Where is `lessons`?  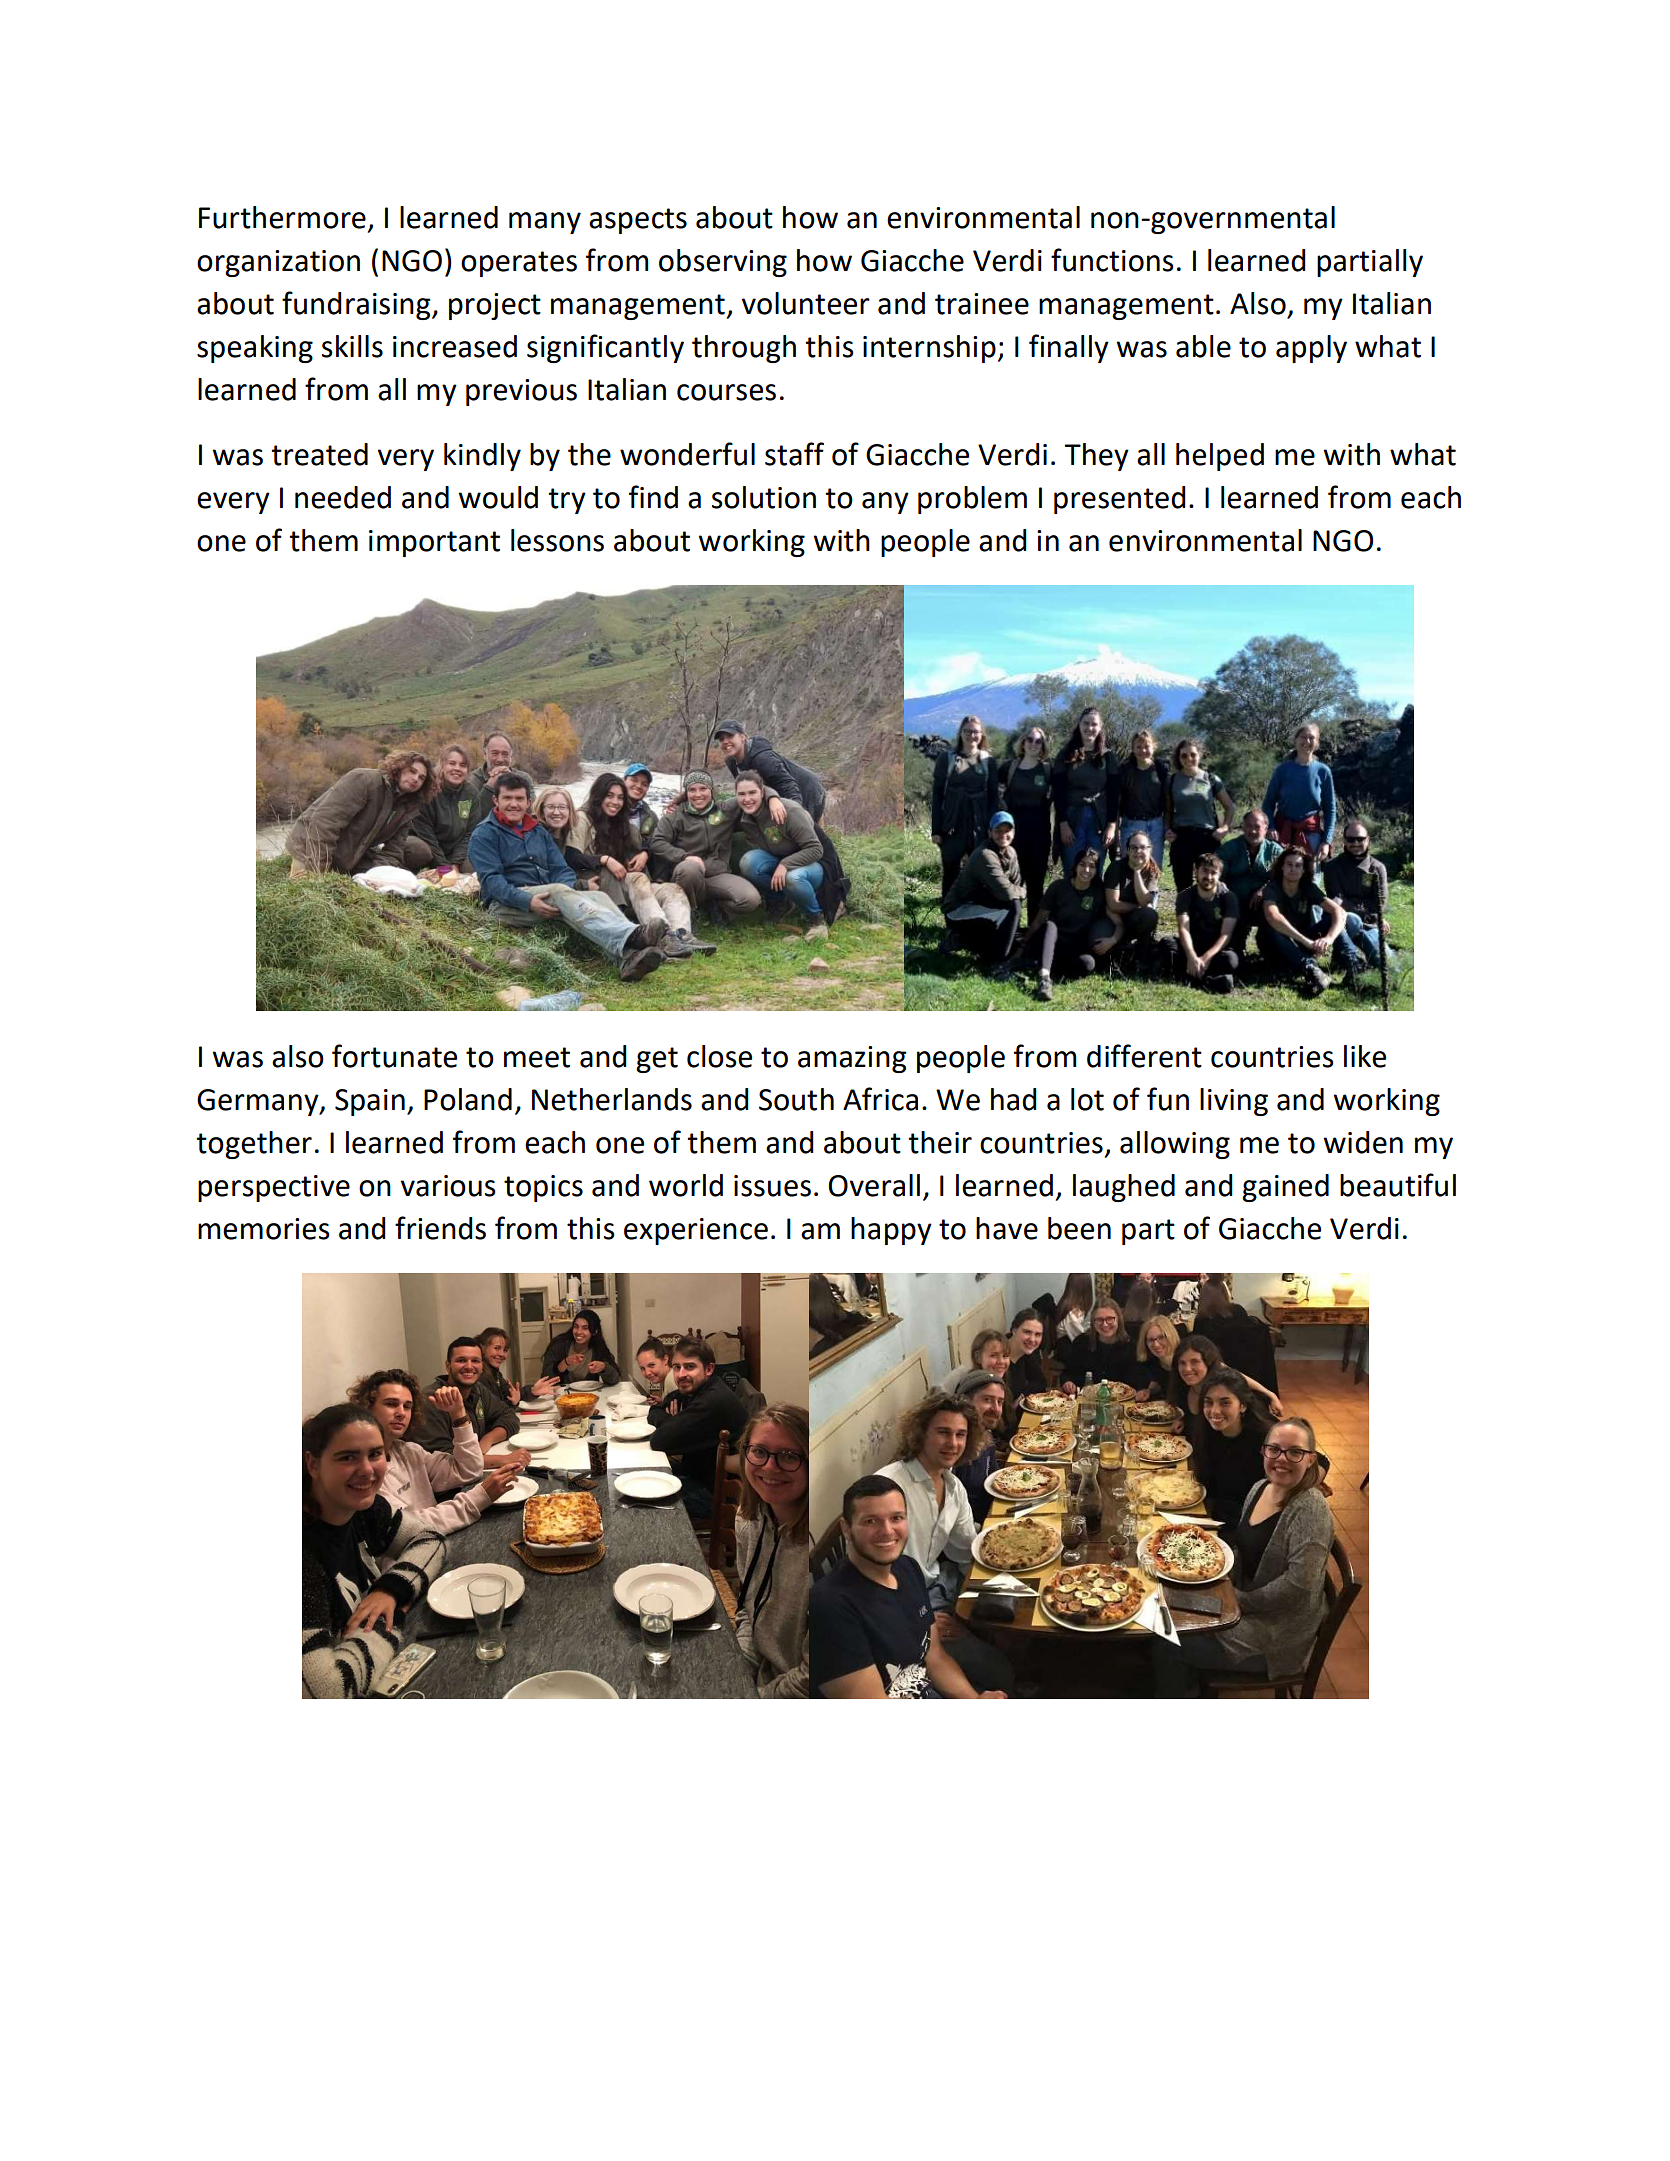
lessons is located at coordinates (557, 540).
